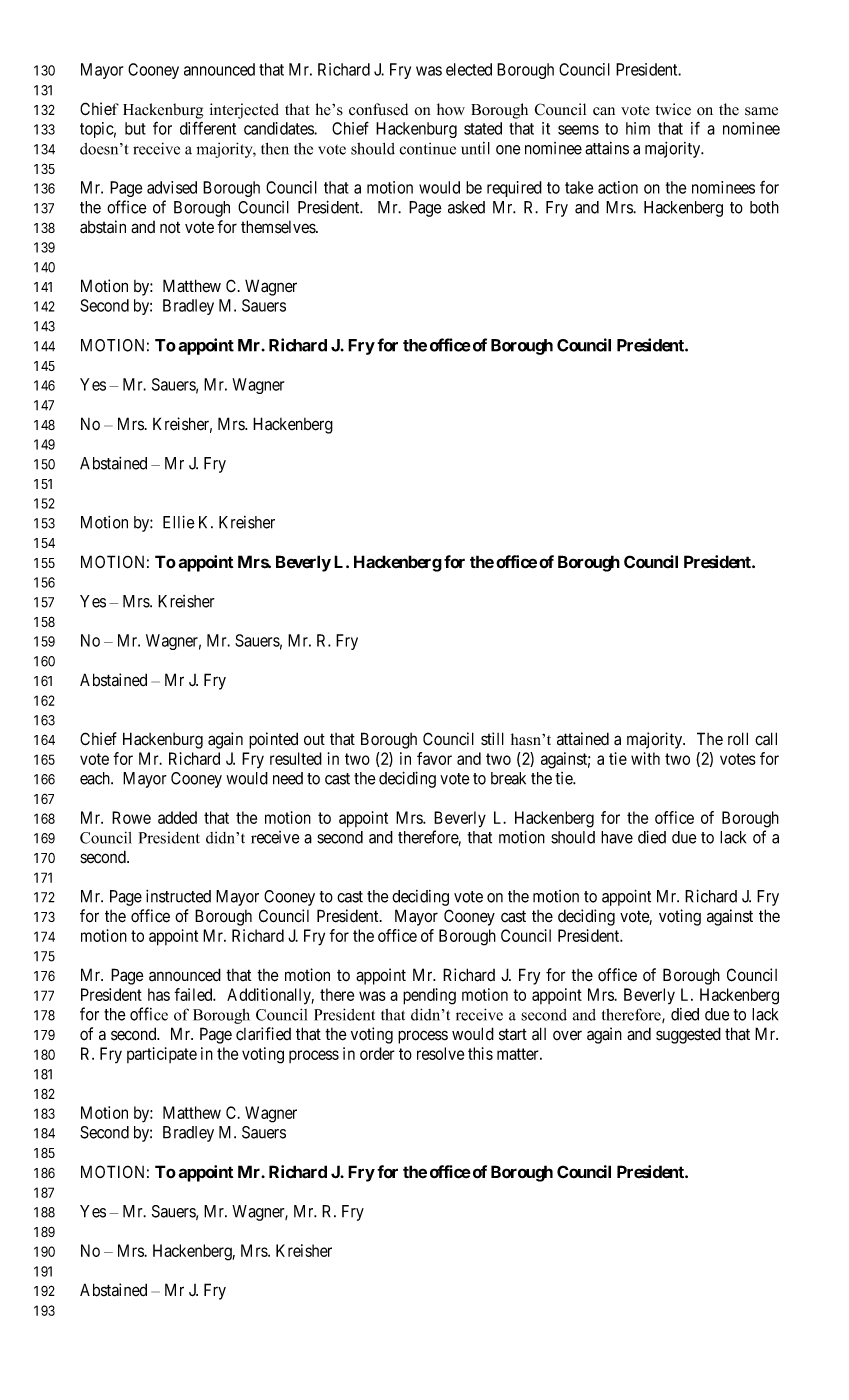  What do you see at coordinates (434, 758) in the screenshot?
I see `favor` at bounding box center [434, 758].
